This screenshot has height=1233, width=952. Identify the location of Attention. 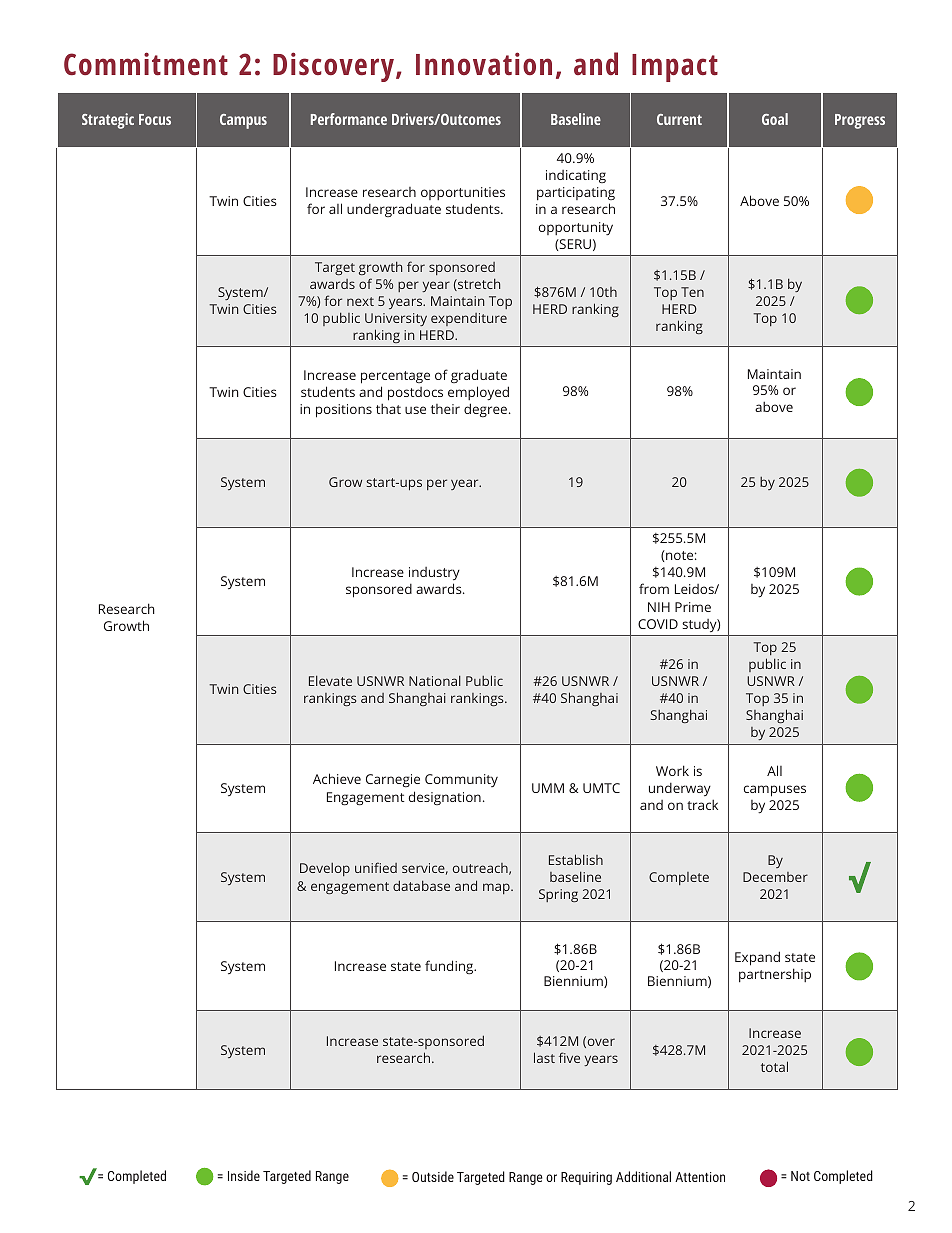
(700, 1177).
